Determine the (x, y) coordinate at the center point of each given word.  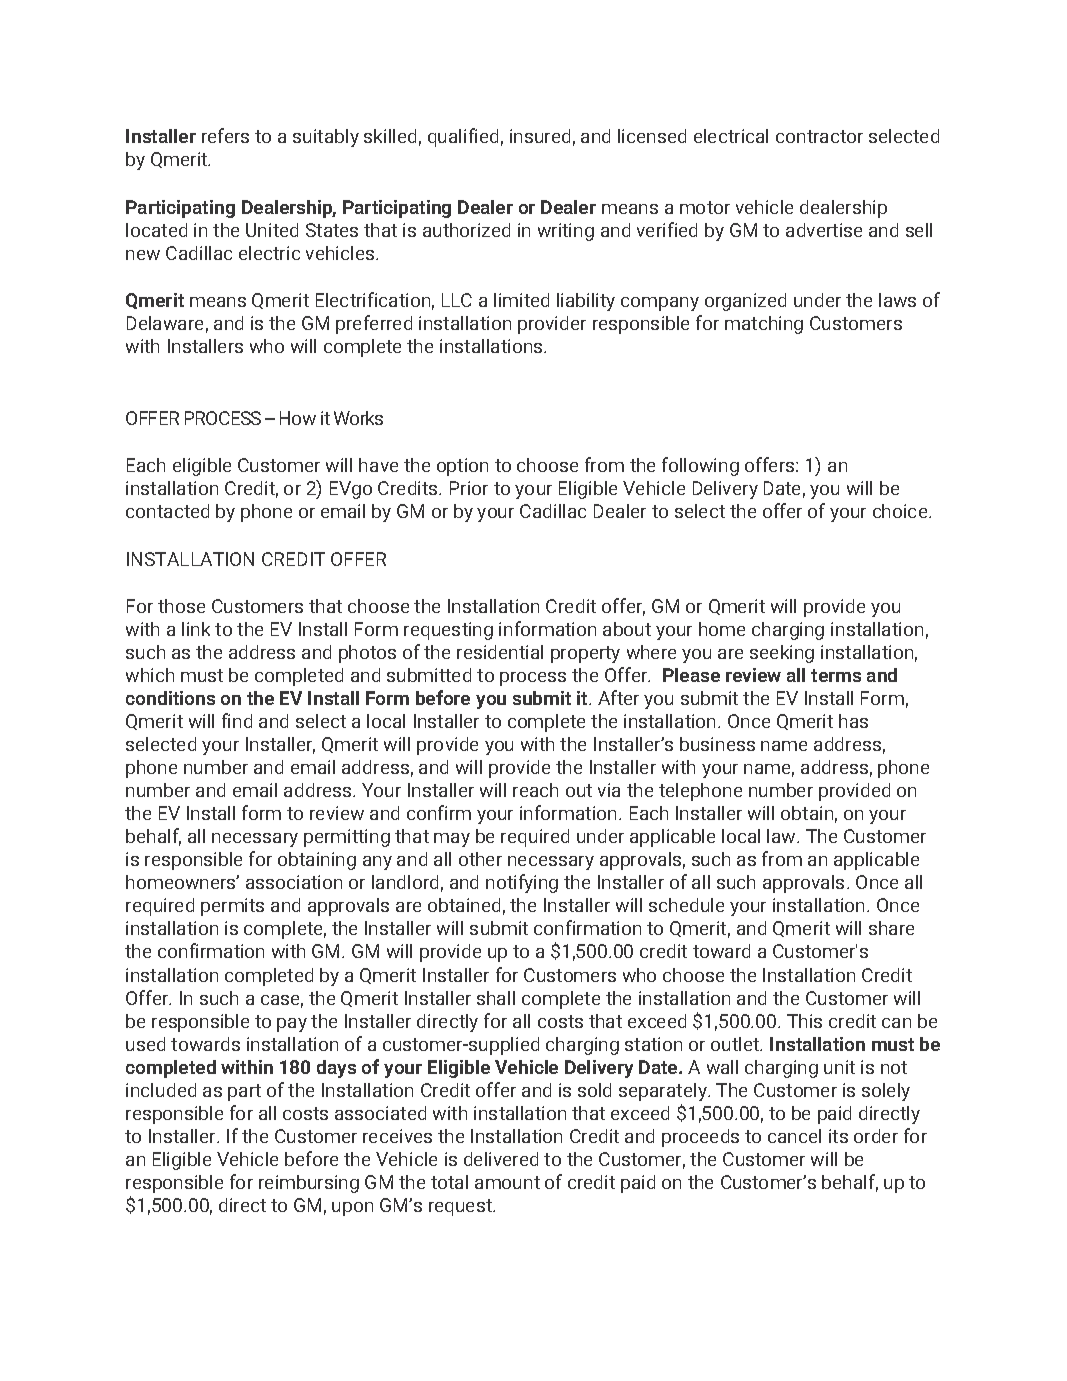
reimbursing (309, 1184)
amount (507, 1182)
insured (540, 136)
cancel (794, 1136)
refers (225, 135)
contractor (819, 136)
